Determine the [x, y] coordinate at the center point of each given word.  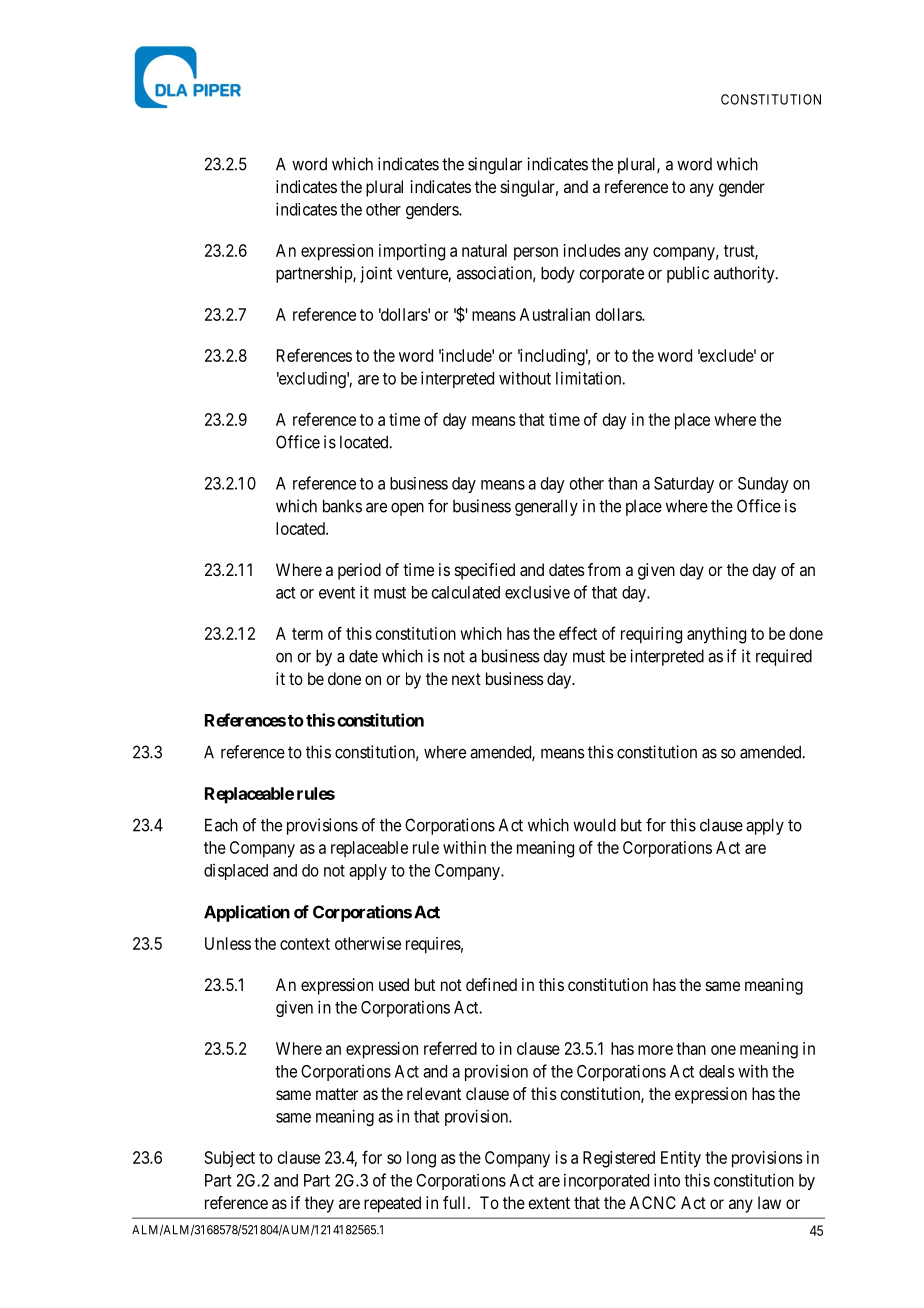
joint [376, 274]
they [319, 1204]
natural [484, 250]
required [784, 657]
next [466, 679]
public [688, 274]
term [307, 634]
